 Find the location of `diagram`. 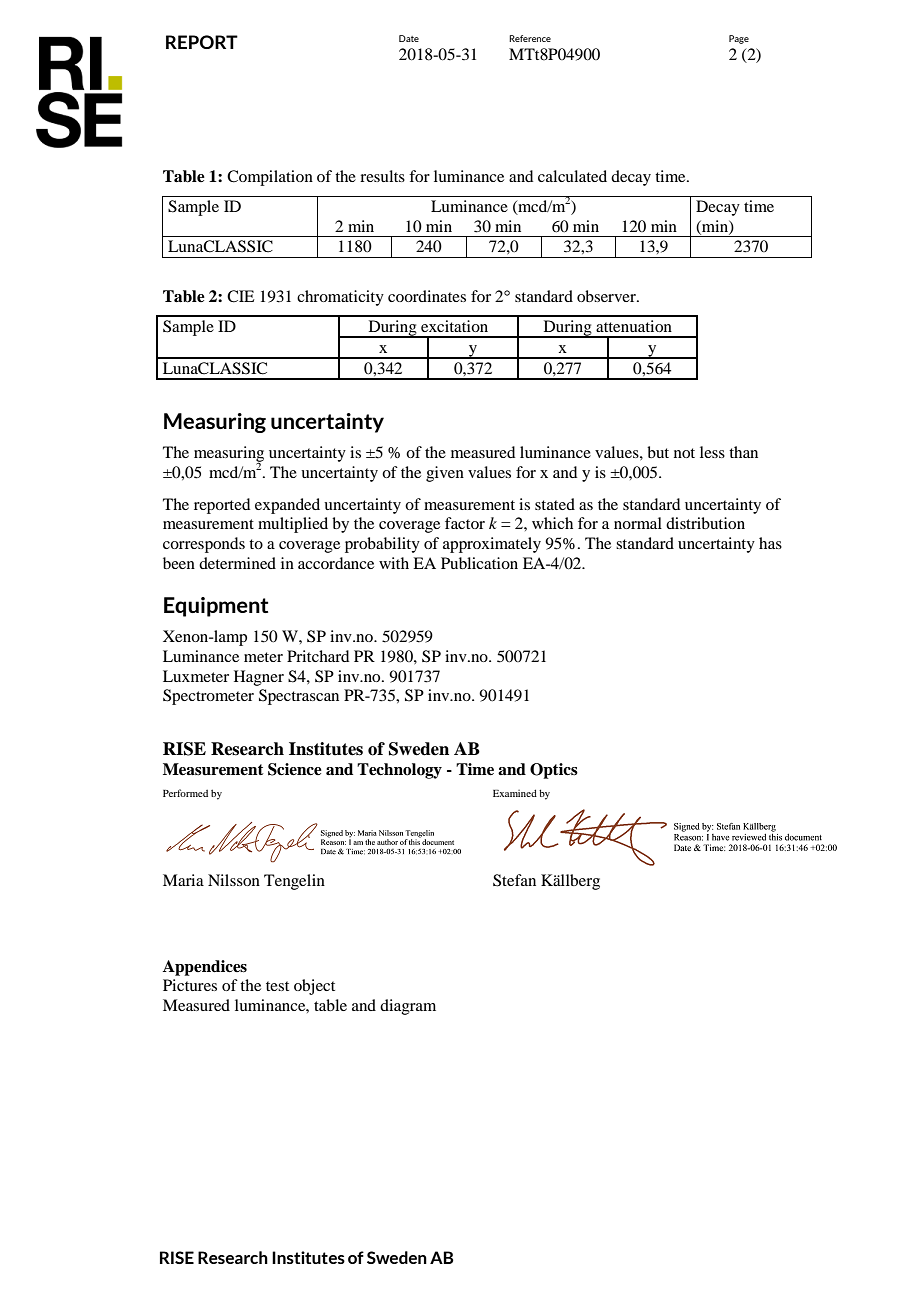

diagram is located at coordinates (408, 1007).
